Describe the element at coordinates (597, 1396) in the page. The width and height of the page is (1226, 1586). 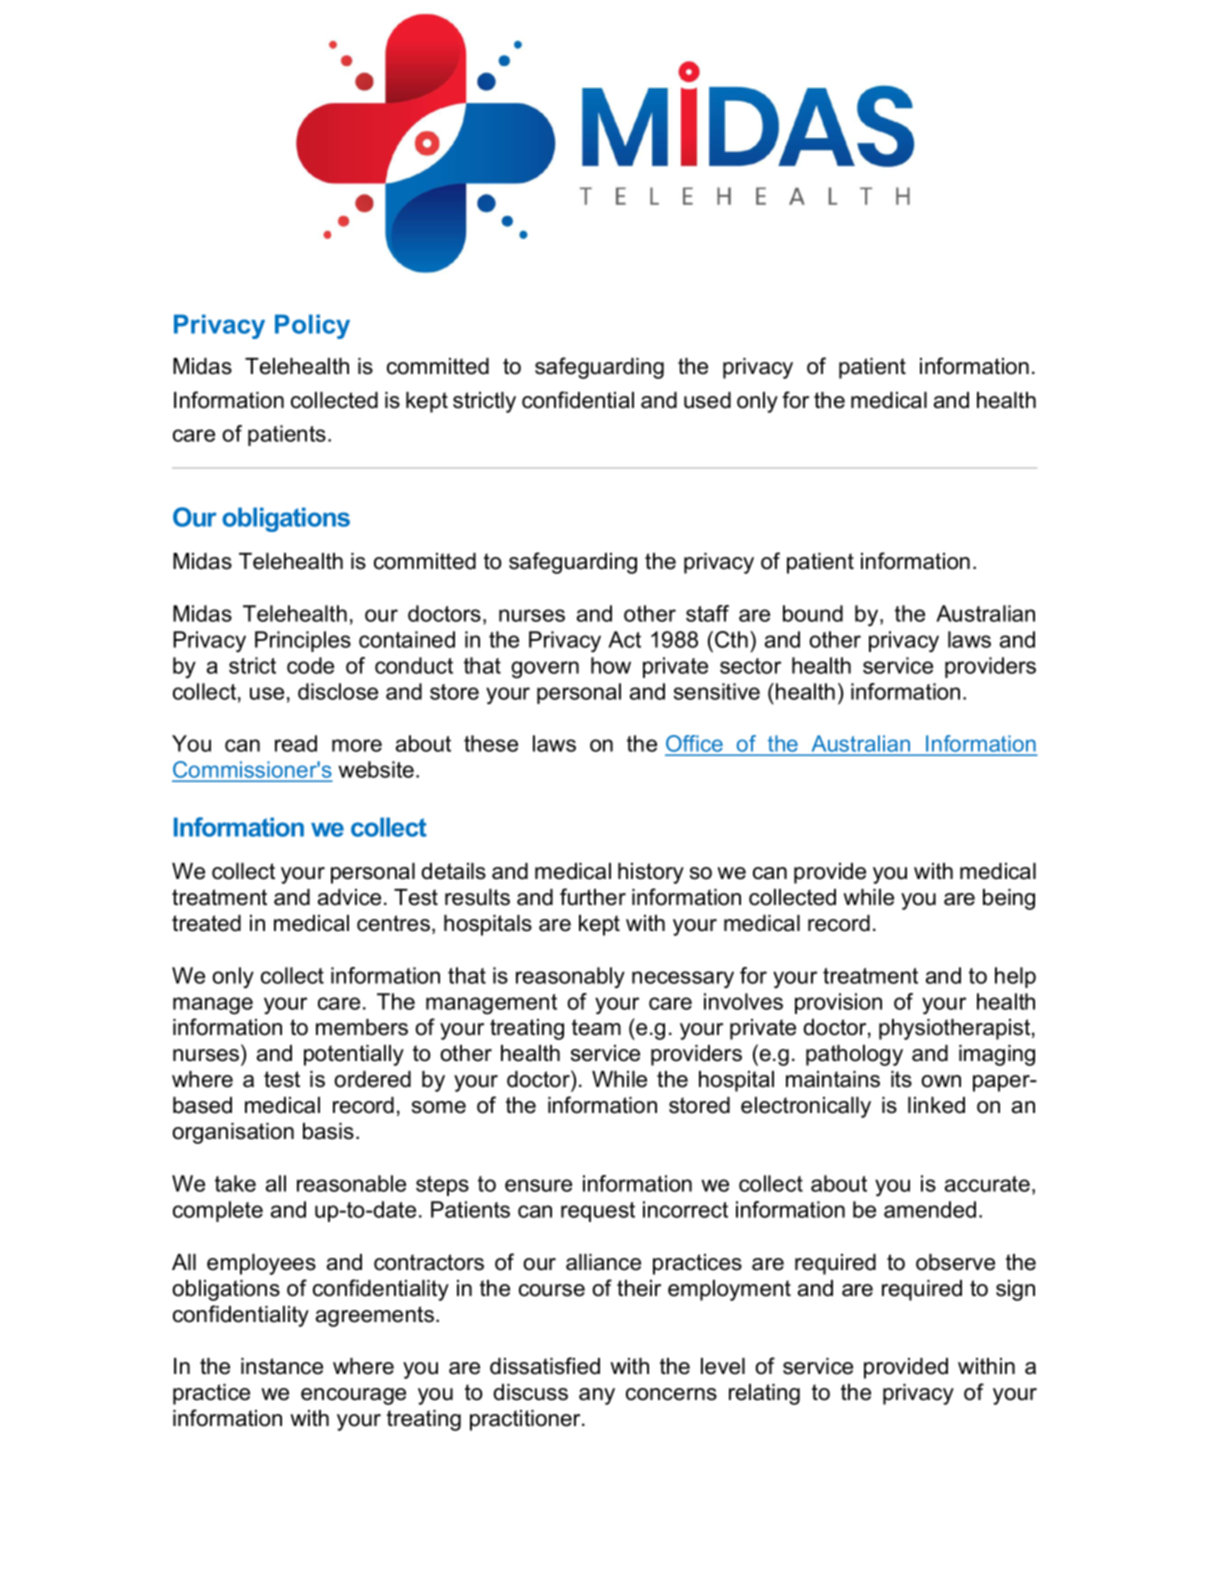
I see `any` at that location.
